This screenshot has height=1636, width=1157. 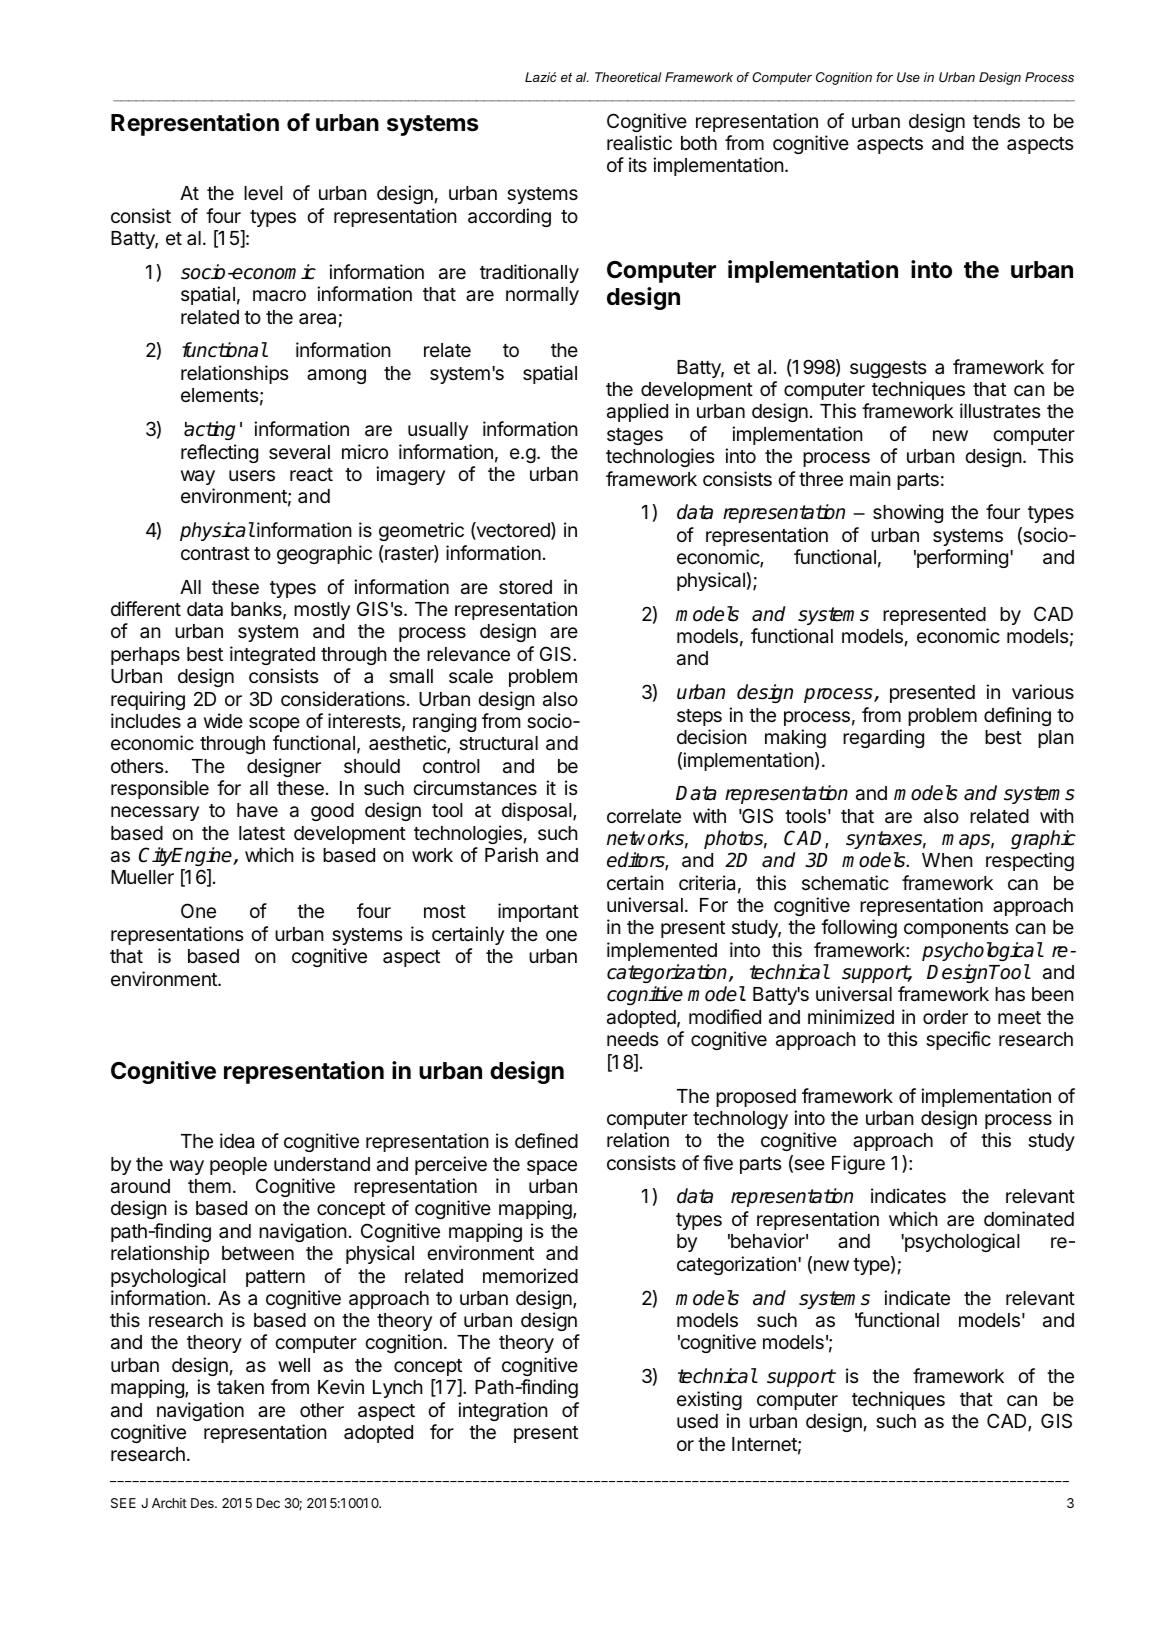 What do you see at coordinates (635, 436) in the screenshot?
I see `stages` at bounding box center [635, 436].
